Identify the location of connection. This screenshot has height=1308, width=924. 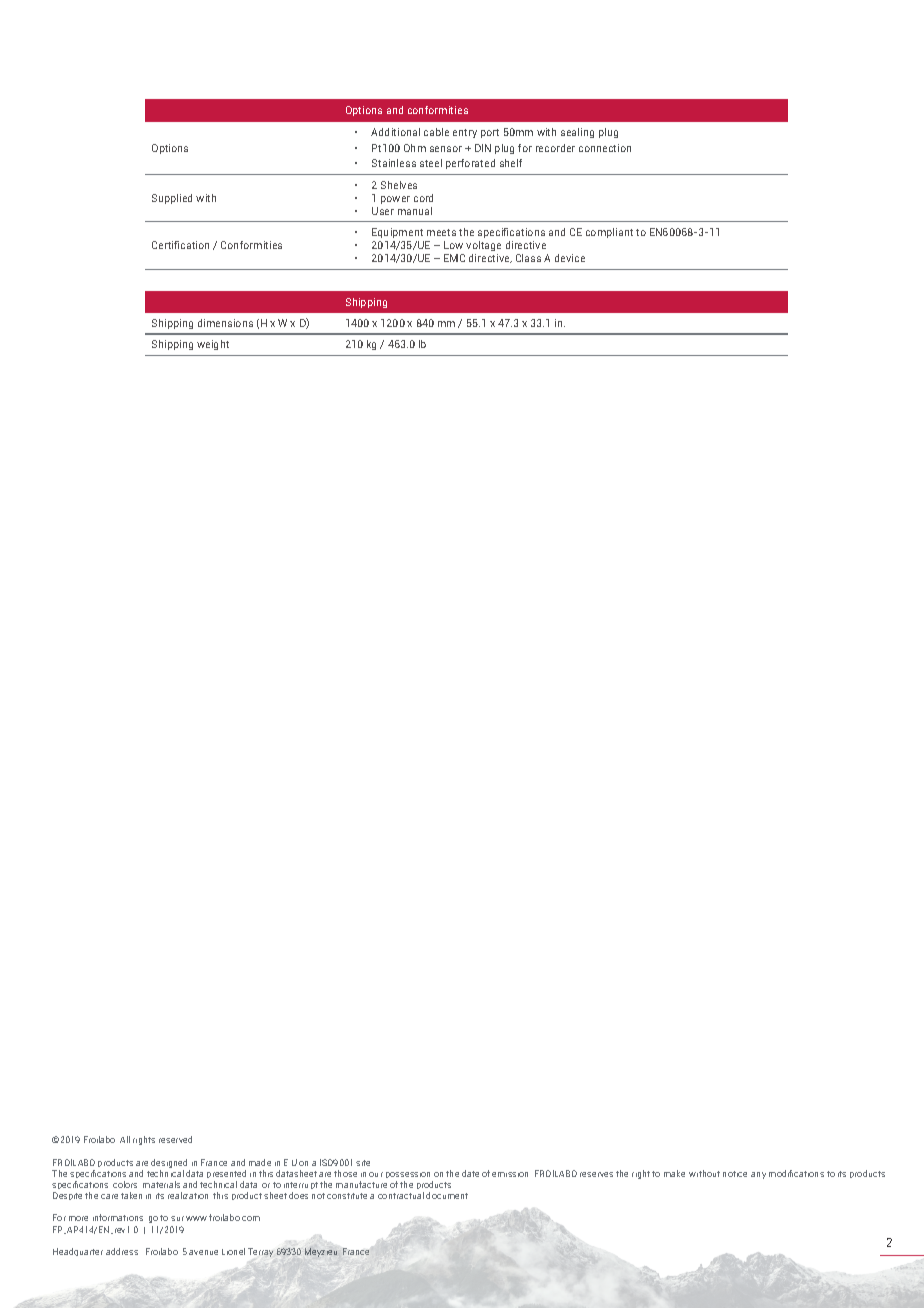
(605, 148).
